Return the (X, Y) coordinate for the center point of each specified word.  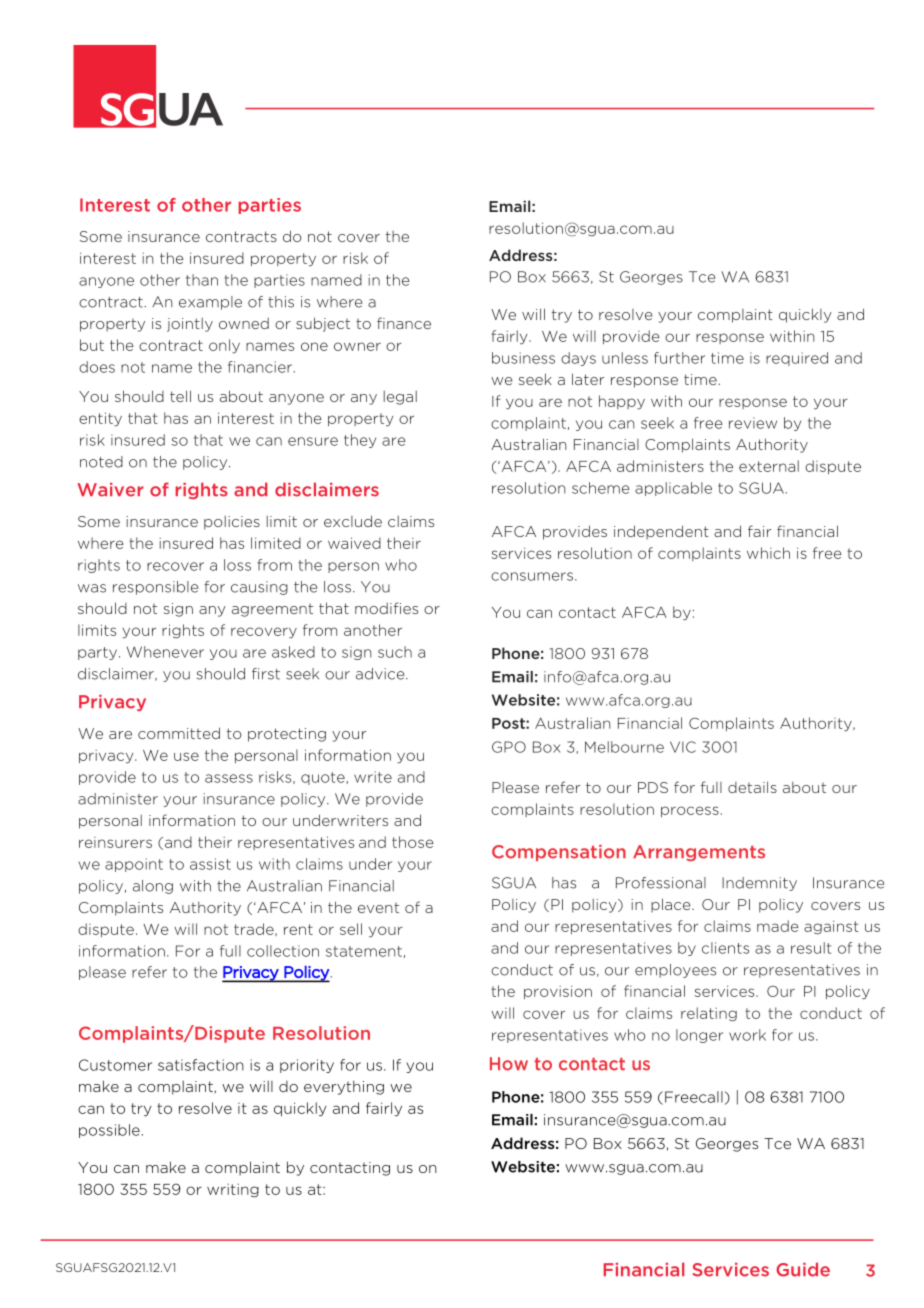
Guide (803, 1269)
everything (344, 1087)
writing (233, 1191)
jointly (190, 325)
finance (404, 323)
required (797, 359)
